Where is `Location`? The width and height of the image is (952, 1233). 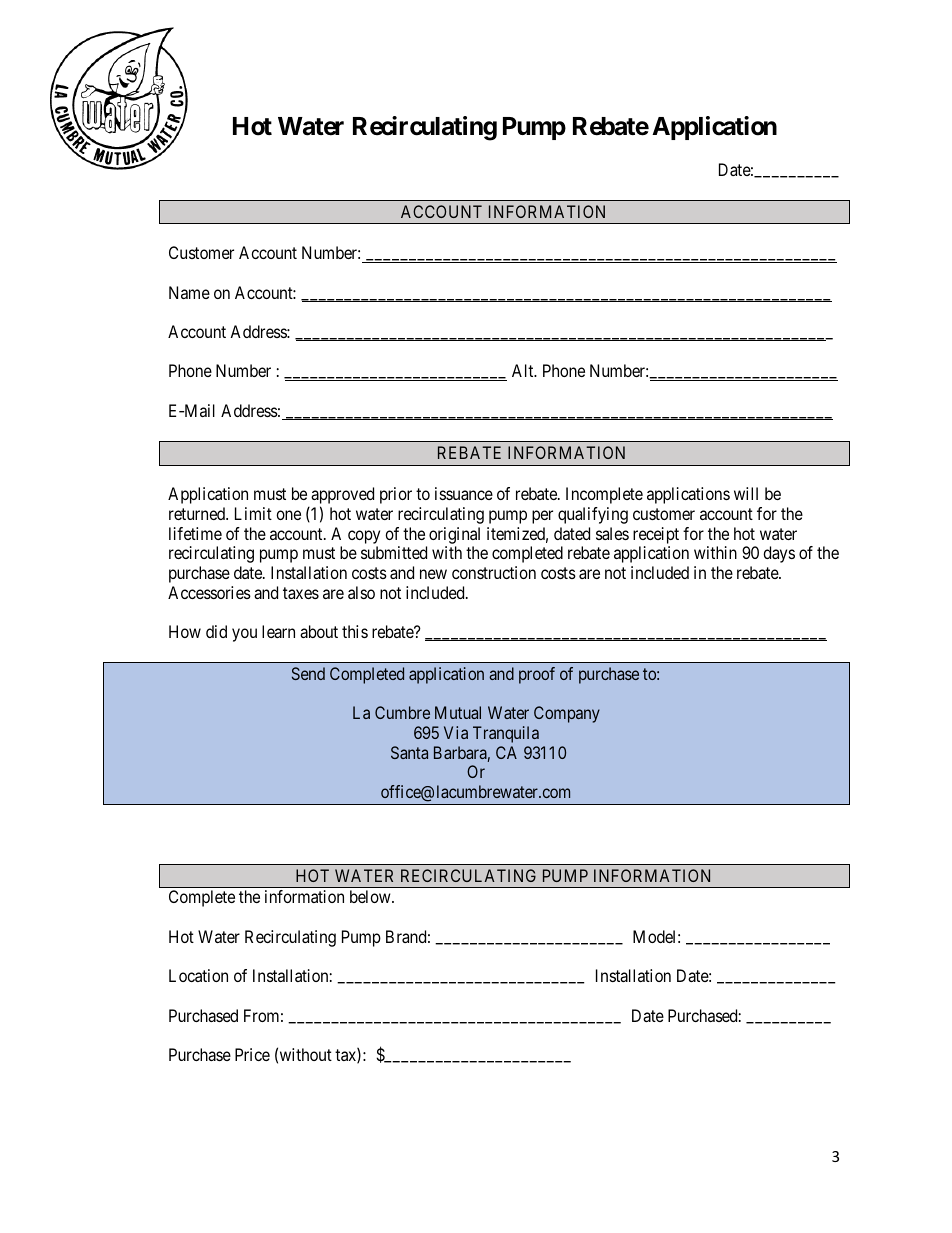 Location is located at coordinates (198, 975).
